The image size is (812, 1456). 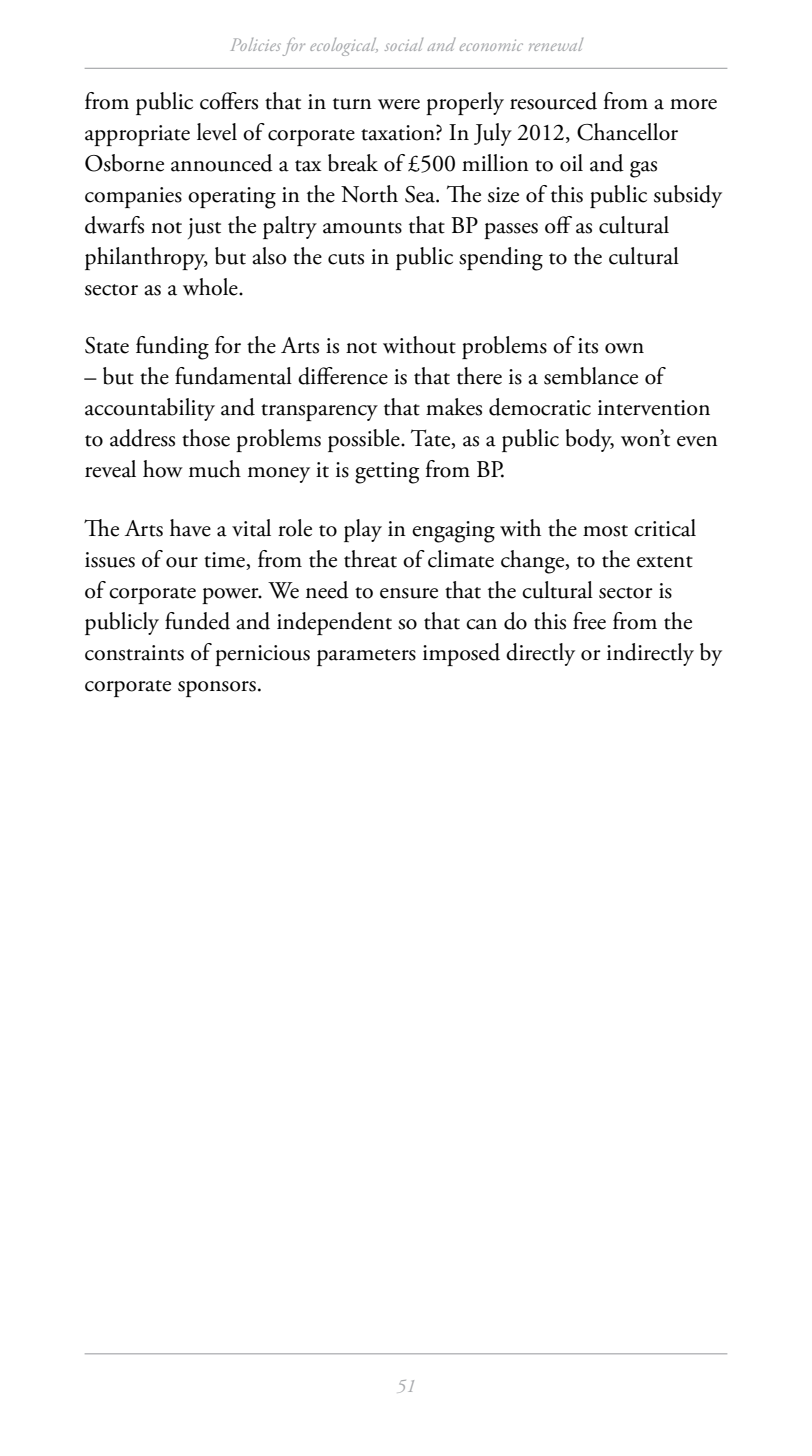 What do you see at coordinates (366, 657) in the screenshot?
I see `parameters` at bounding box center [366, 657].
